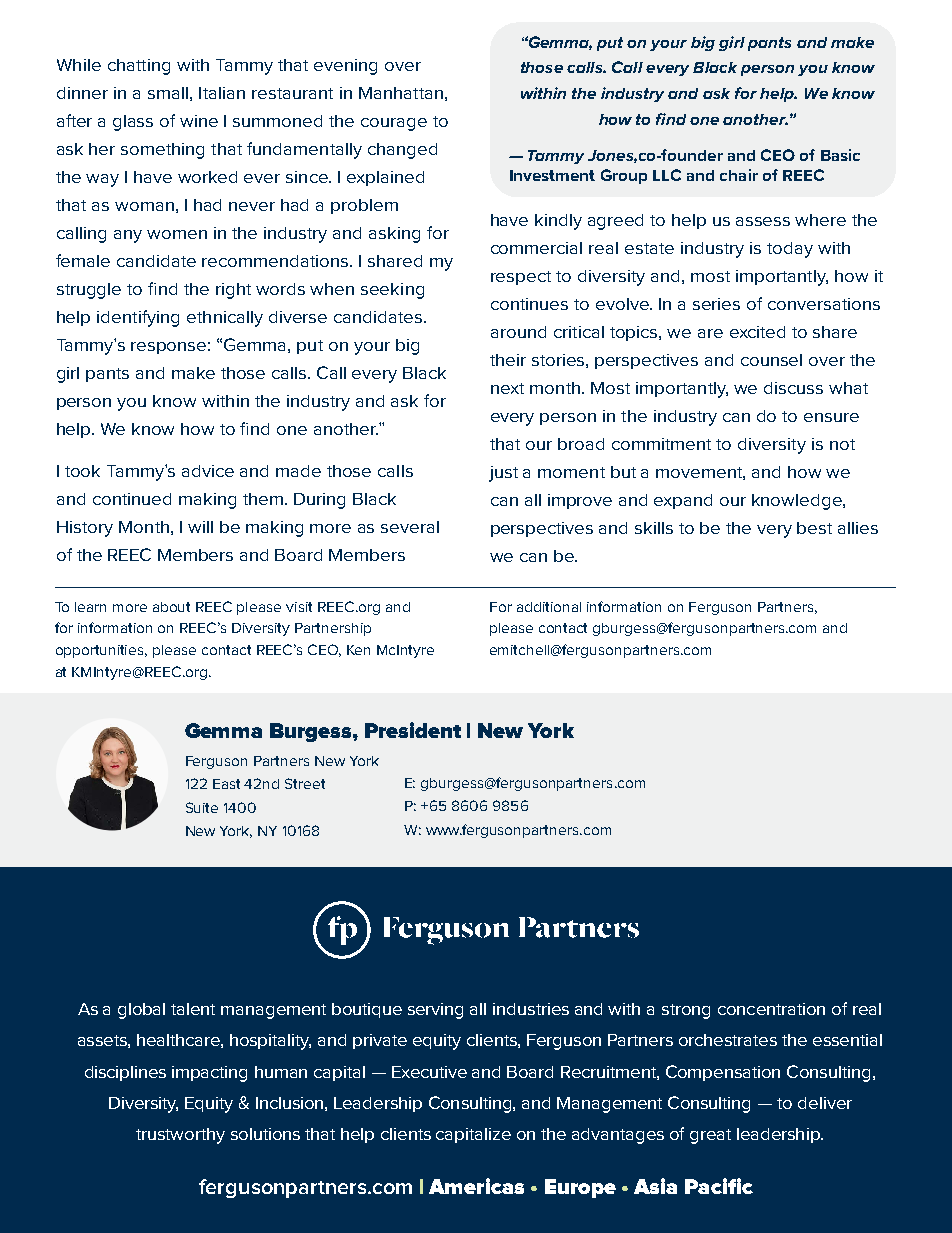  I want to click on trustworthy, so click(180, 1136).
